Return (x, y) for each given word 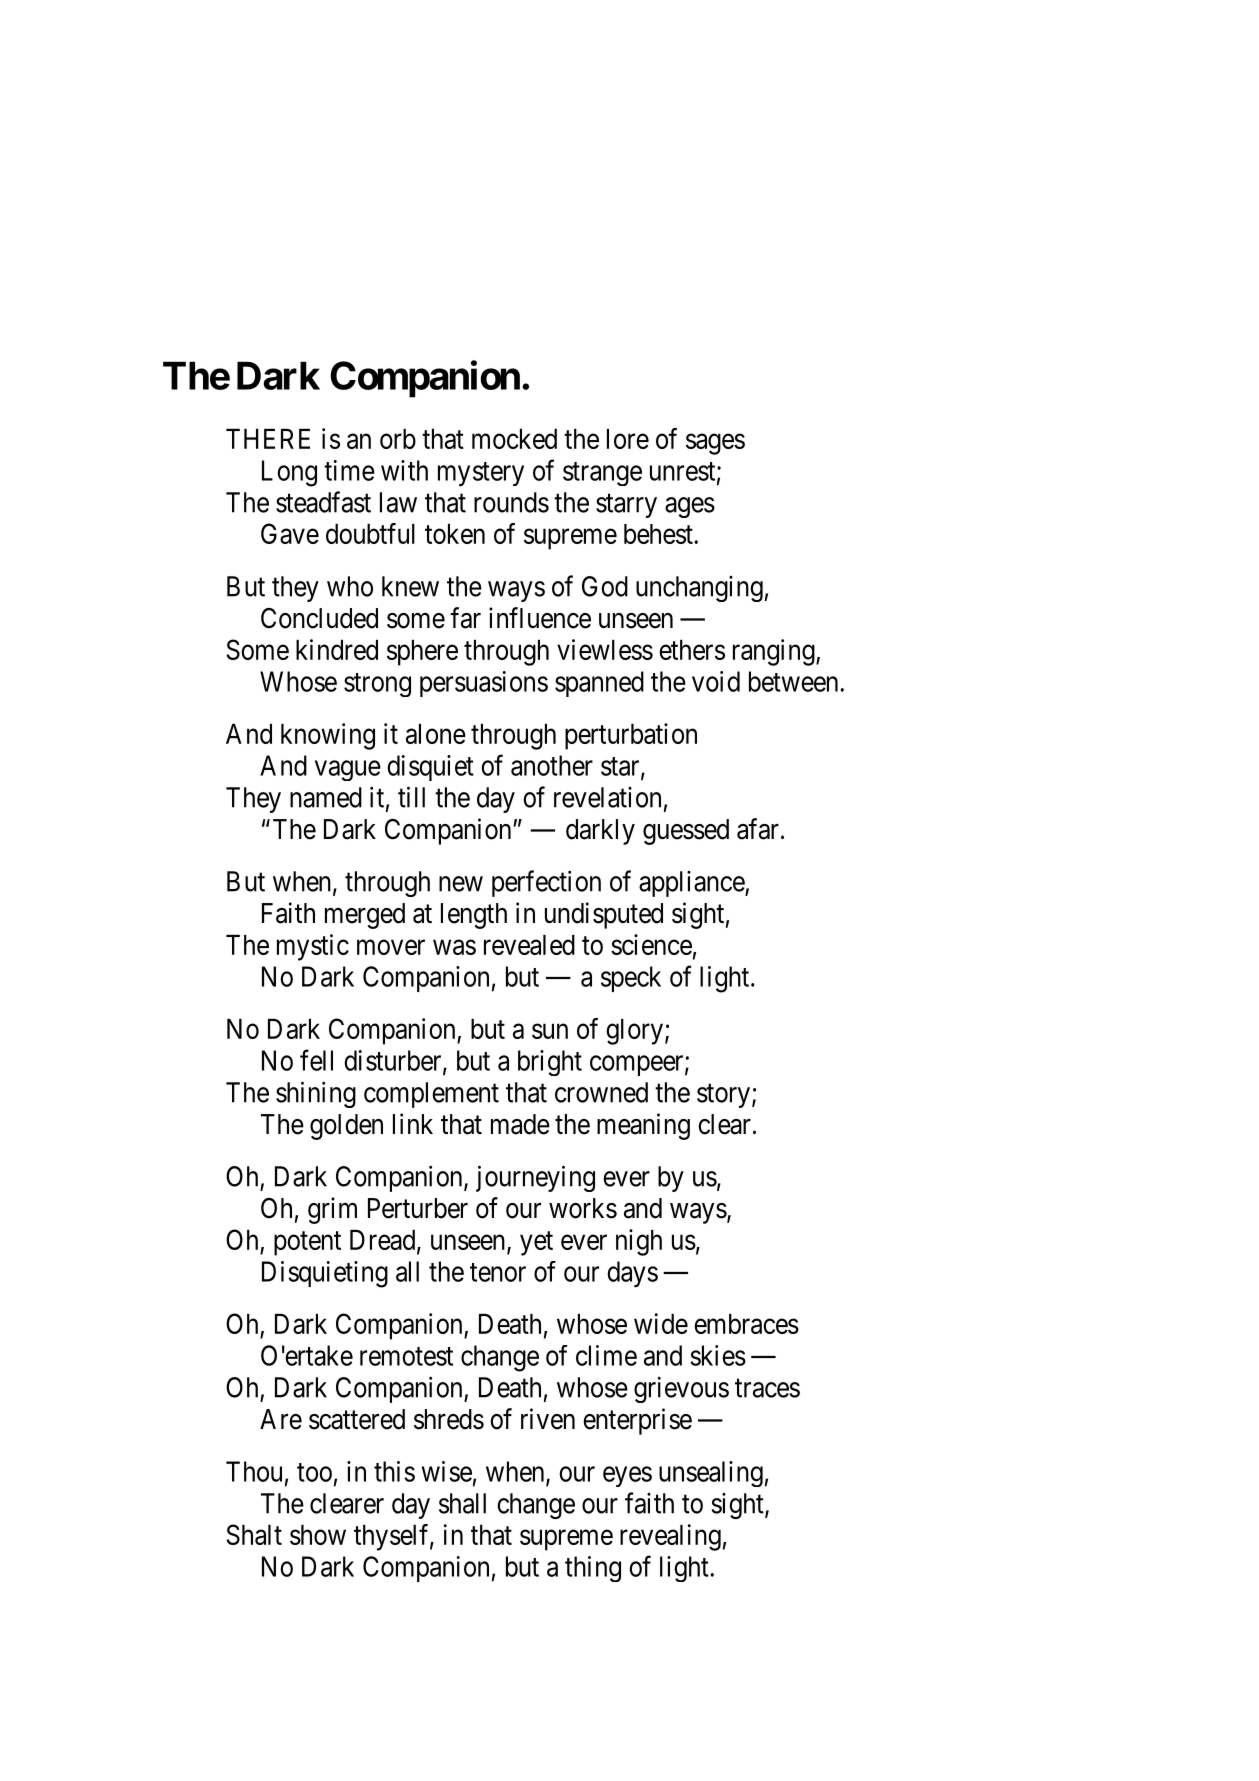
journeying (535, 1178)
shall (462, 1503)
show (318, 1535)
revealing (670, 1537)
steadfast (323, 502)
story (725, 1096)
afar (759, 829)
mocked (514, 439)
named (326, 797)
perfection (546, 883)
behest (659, 534)
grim (332, 1210)
